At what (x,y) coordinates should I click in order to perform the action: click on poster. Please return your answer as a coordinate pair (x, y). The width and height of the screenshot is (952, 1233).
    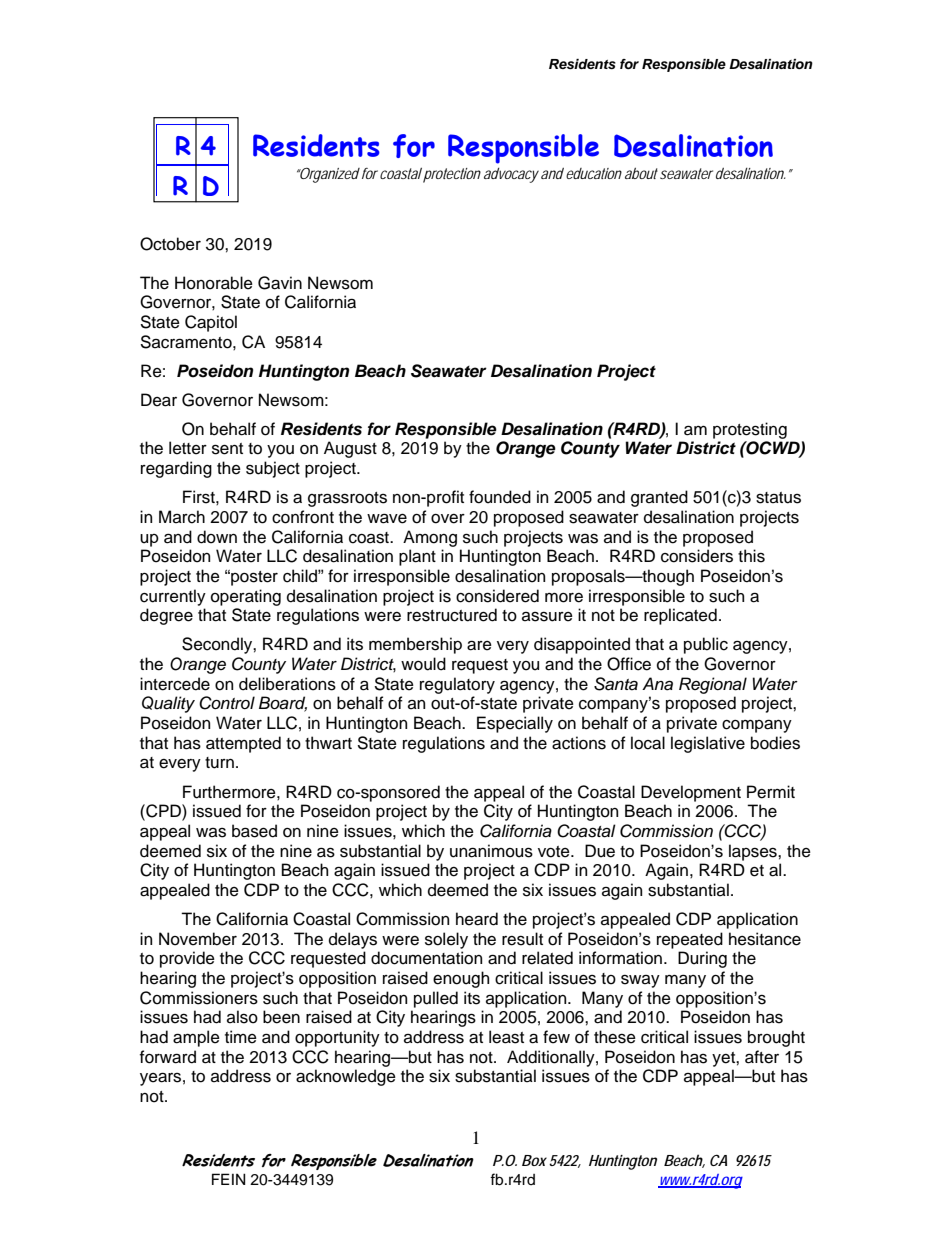
    Looking at the image, I should click on (253, 578).
